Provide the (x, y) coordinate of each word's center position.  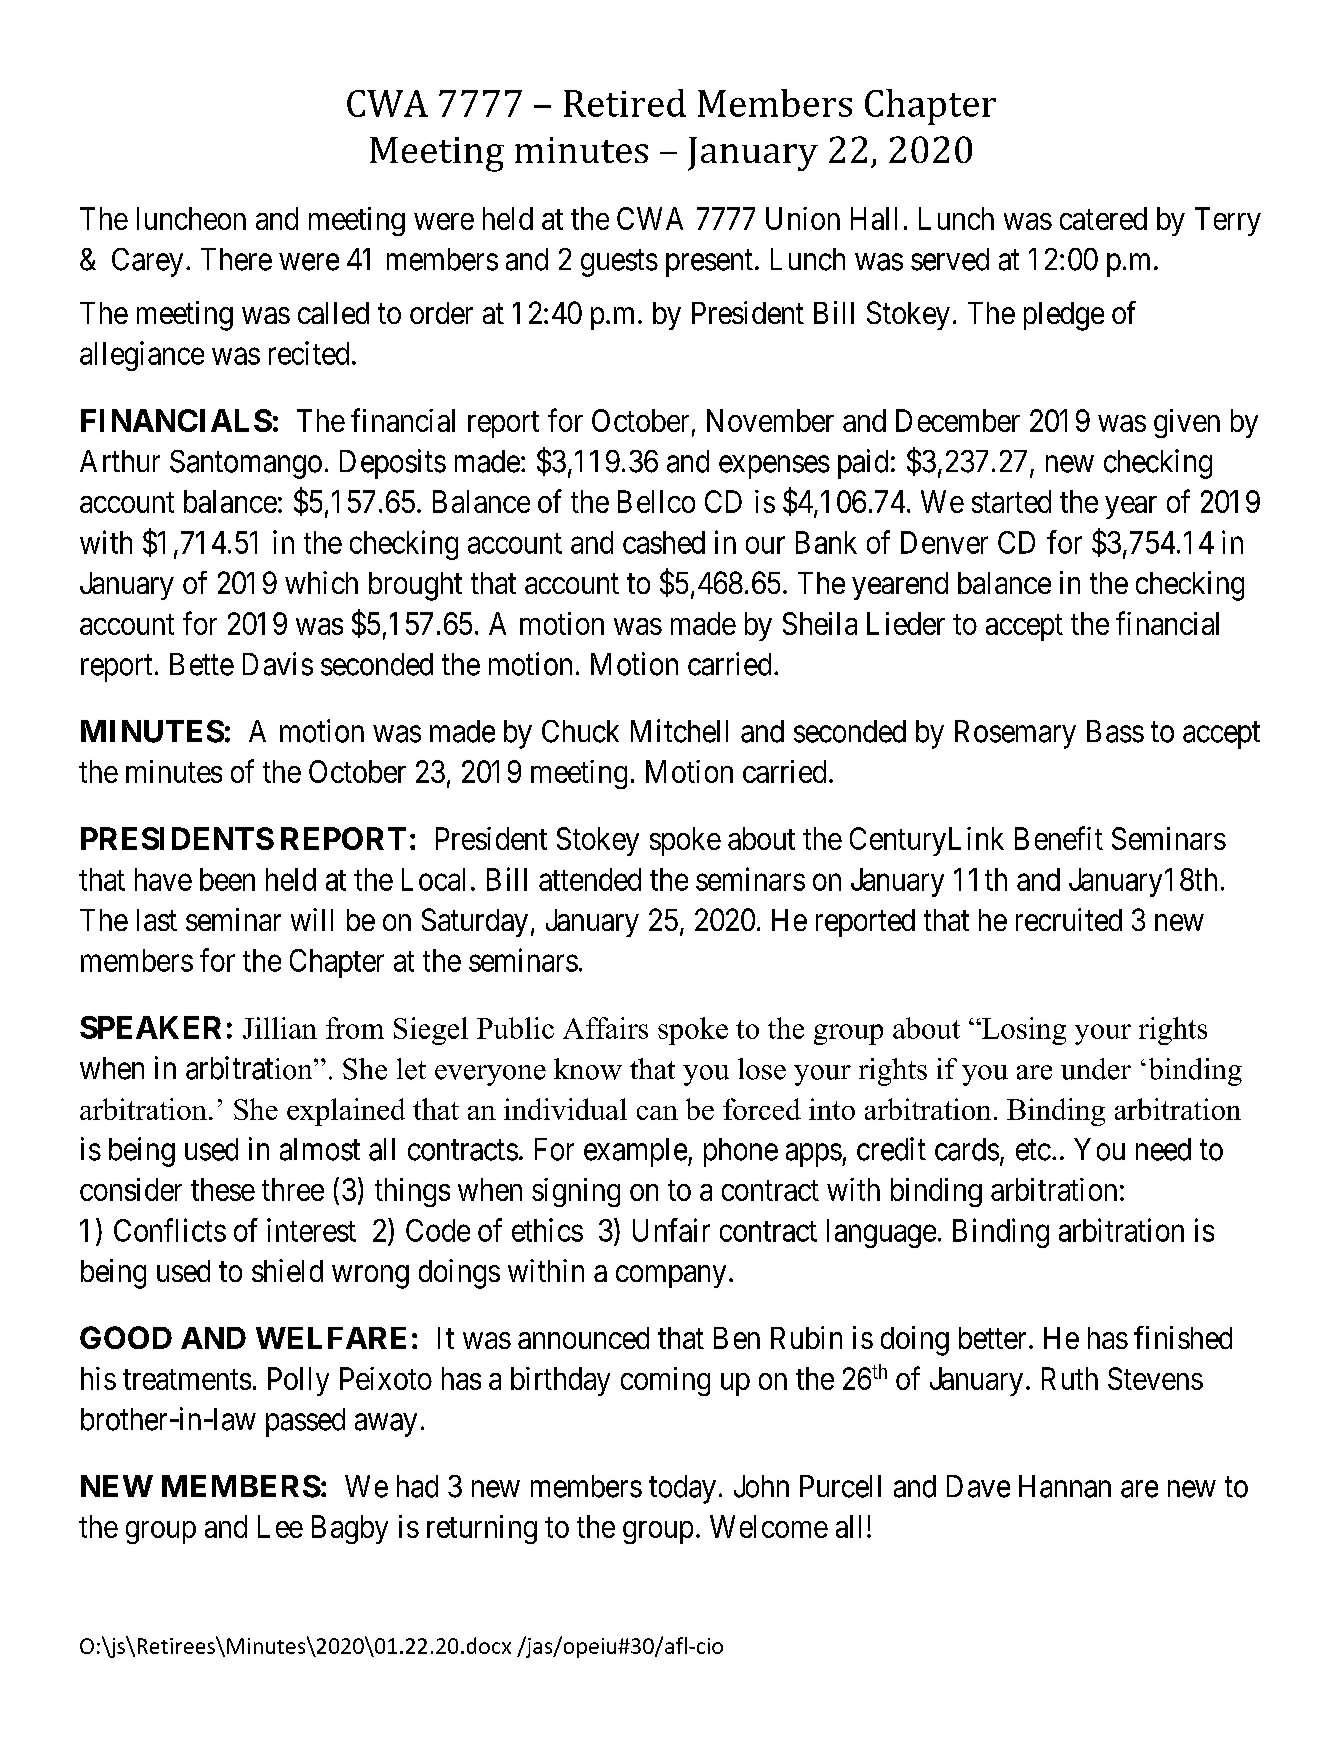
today (682, 1489)
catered (1103, 218)
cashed (664, 542)
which (321, 582)
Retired (625, 103)
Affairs (605, 1028)
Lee (280, 1526)
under (1096, 1069)
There (236, 259)
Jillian (280, 1028)
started (1011, 501)
